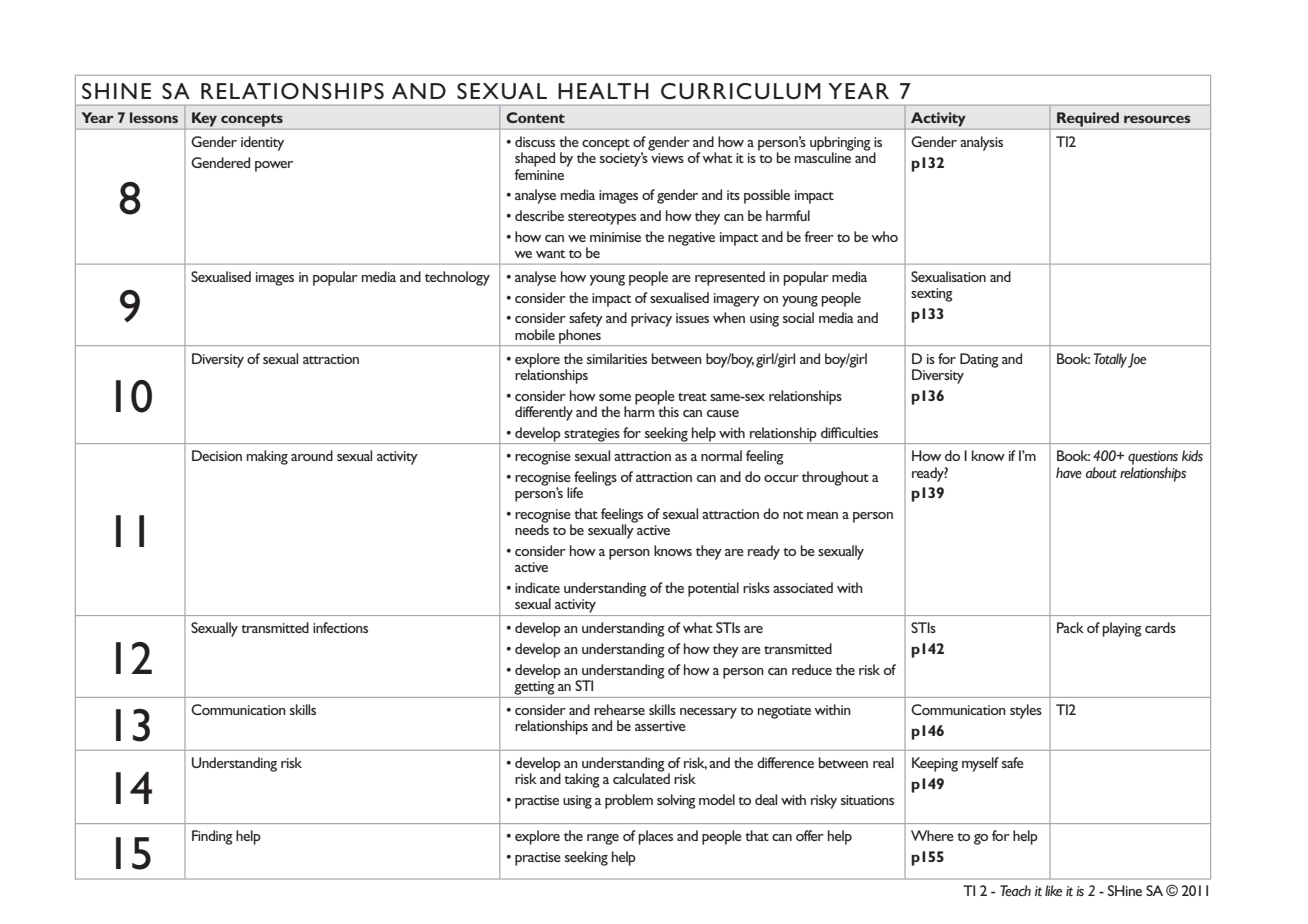 Image resolution: width=1308 pixels, height=924 pixels. I want to click on places, so click(655, 837).
